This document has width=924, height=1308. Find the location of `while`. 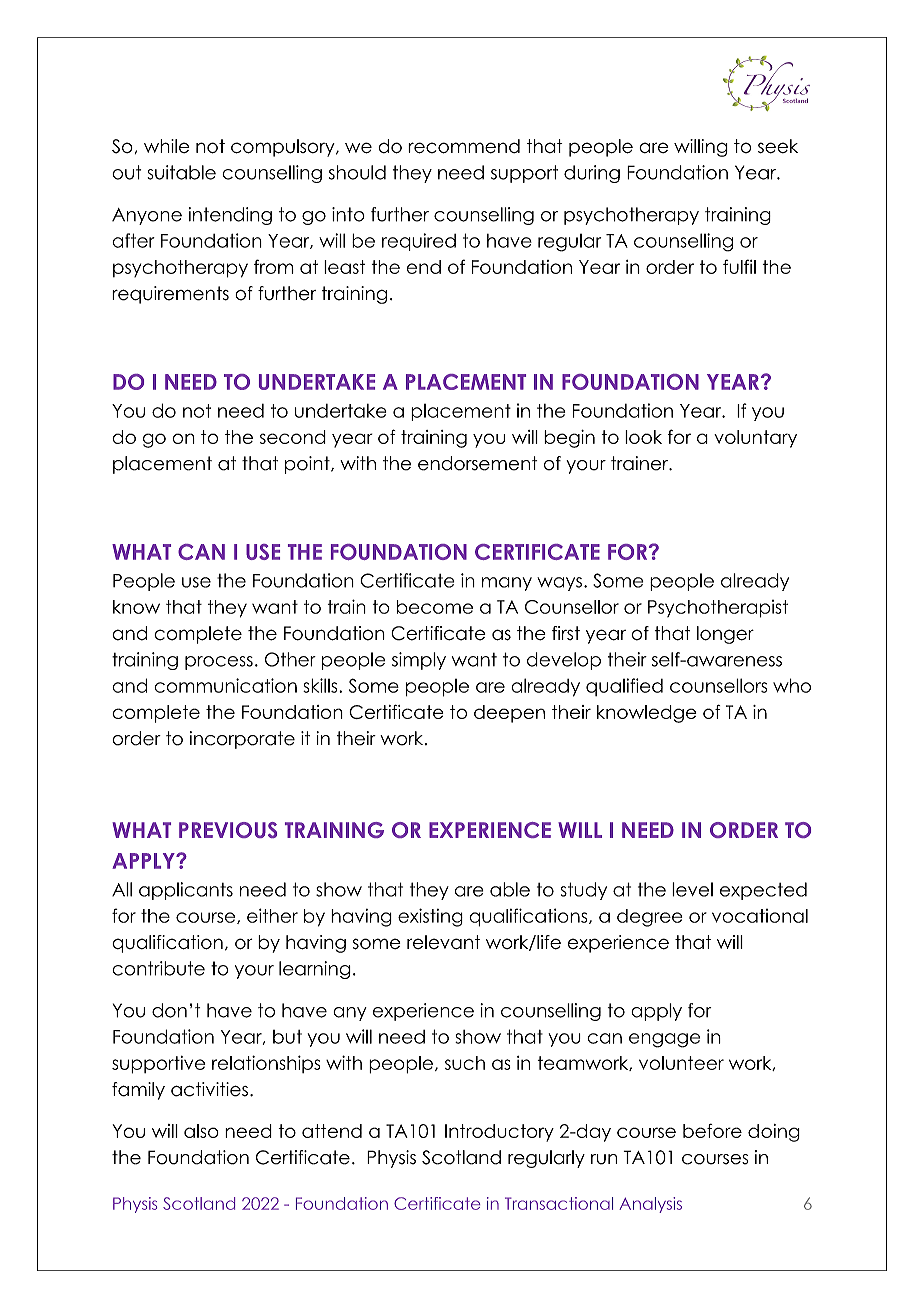

while is located at coordinates (167, 146).
